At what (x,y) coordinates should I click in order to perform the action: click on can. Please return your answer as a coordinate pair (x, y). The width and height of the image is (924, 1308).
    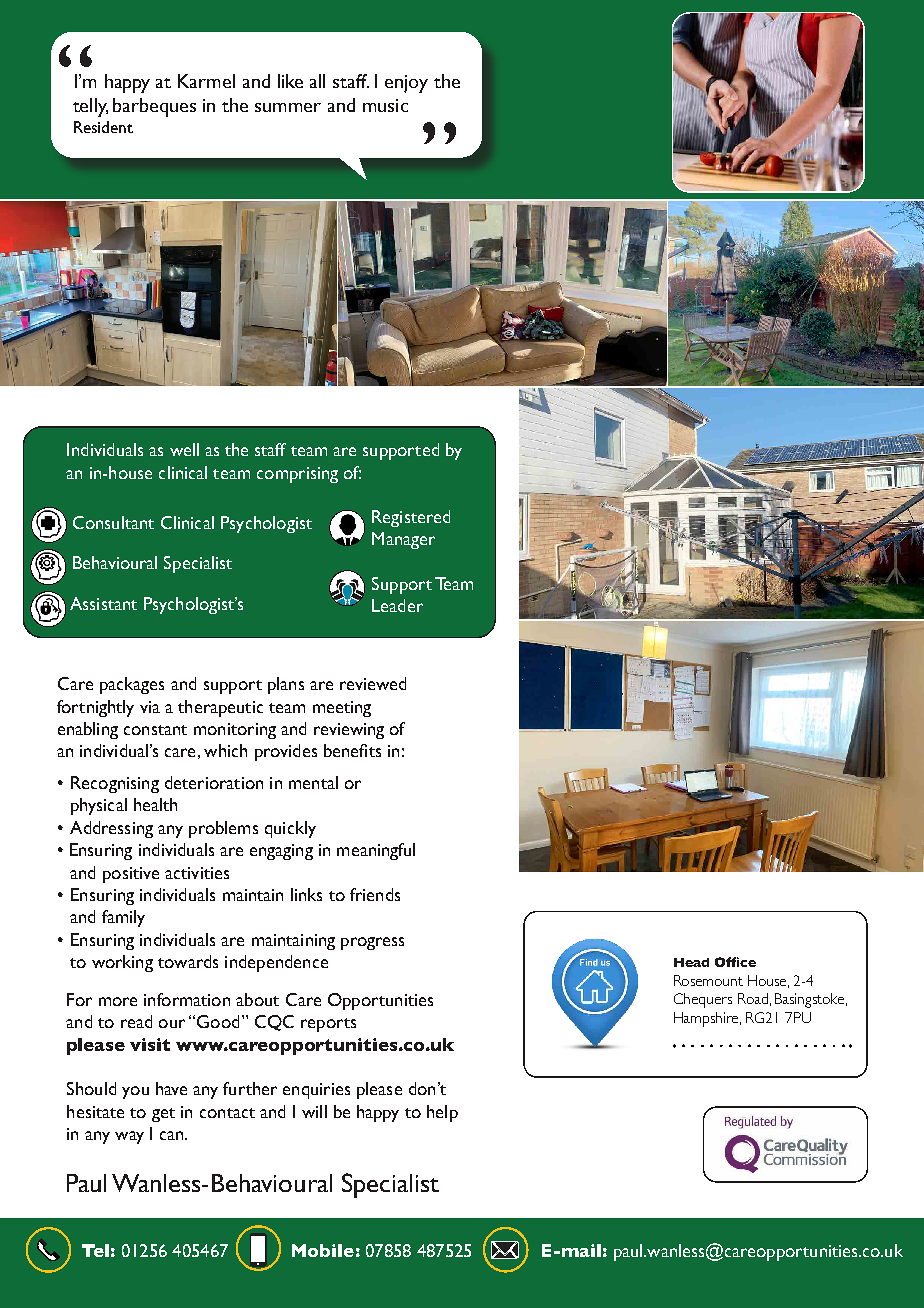
    Looking at the image, I should click on (173, 1135).
